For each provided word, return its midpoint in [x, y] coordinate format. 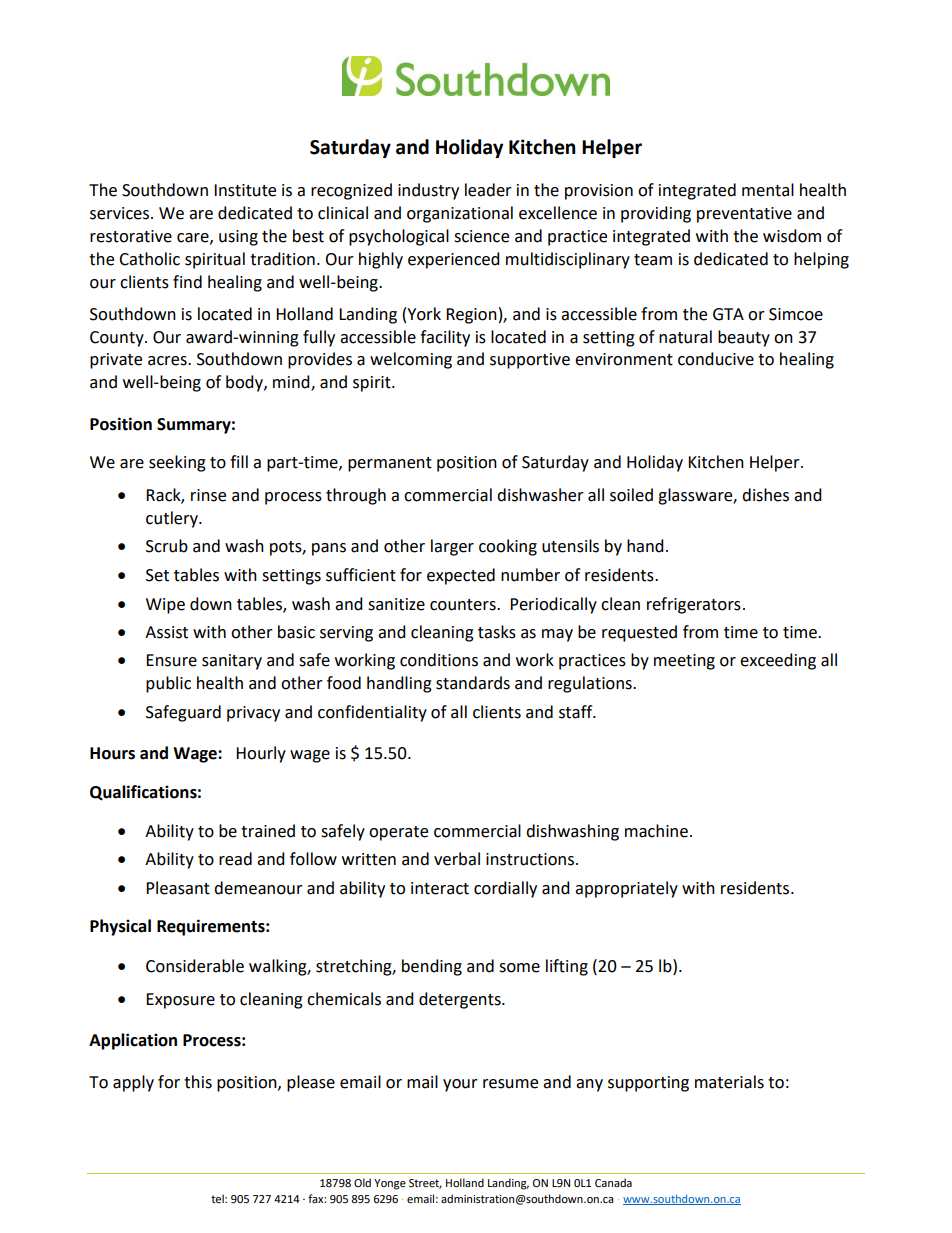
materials [729, 1082]
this [198, 1082]
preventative [744, 215]
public [168, 684]
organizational [460, 214]
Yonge [390, 1184]
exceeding [778, 661]
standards [473, 683]
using [238, 238]
